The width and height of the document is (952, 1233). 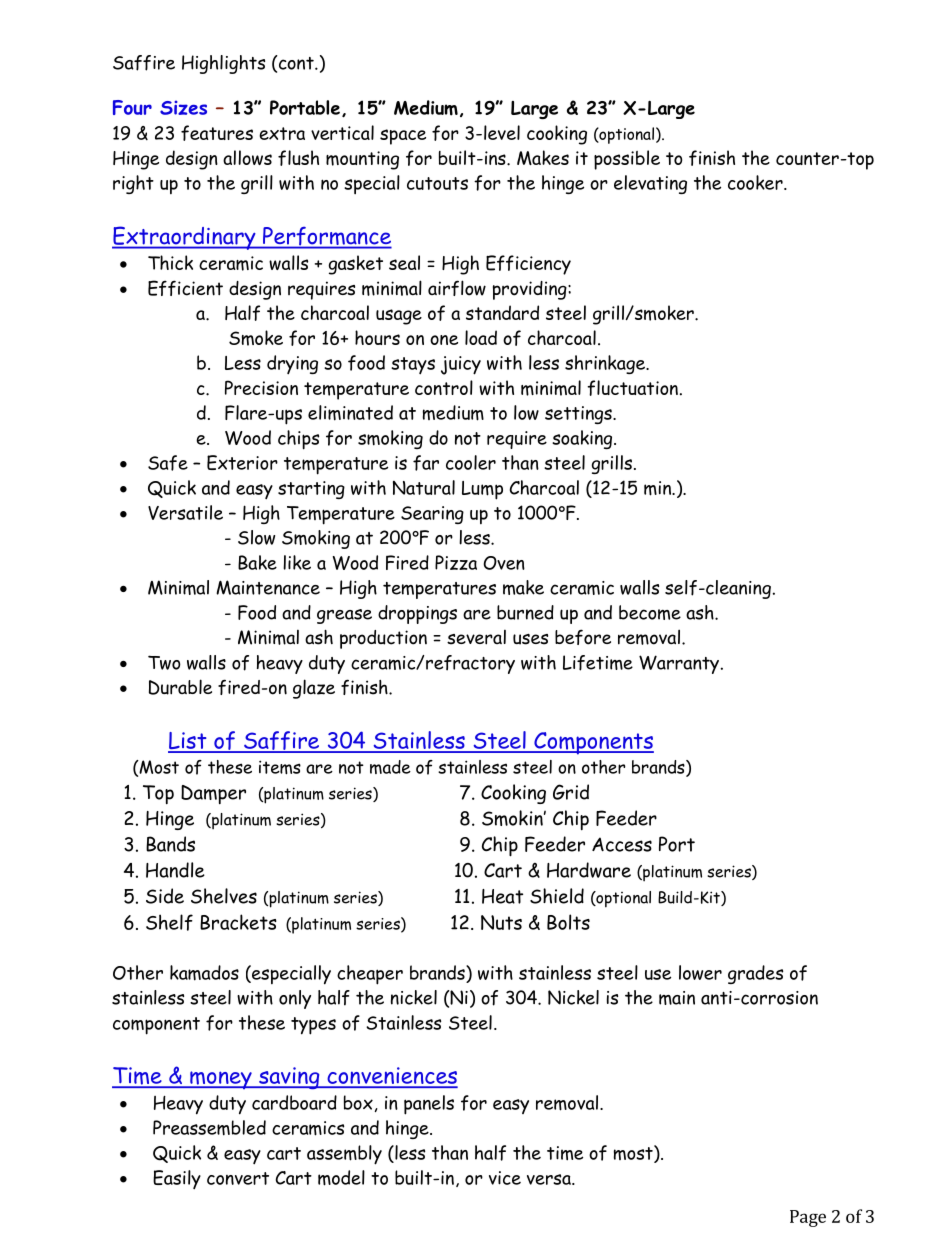 What do you see at coordinates (461, 365) in the document?
I see `juicy` at bounding box center [461, 365].
